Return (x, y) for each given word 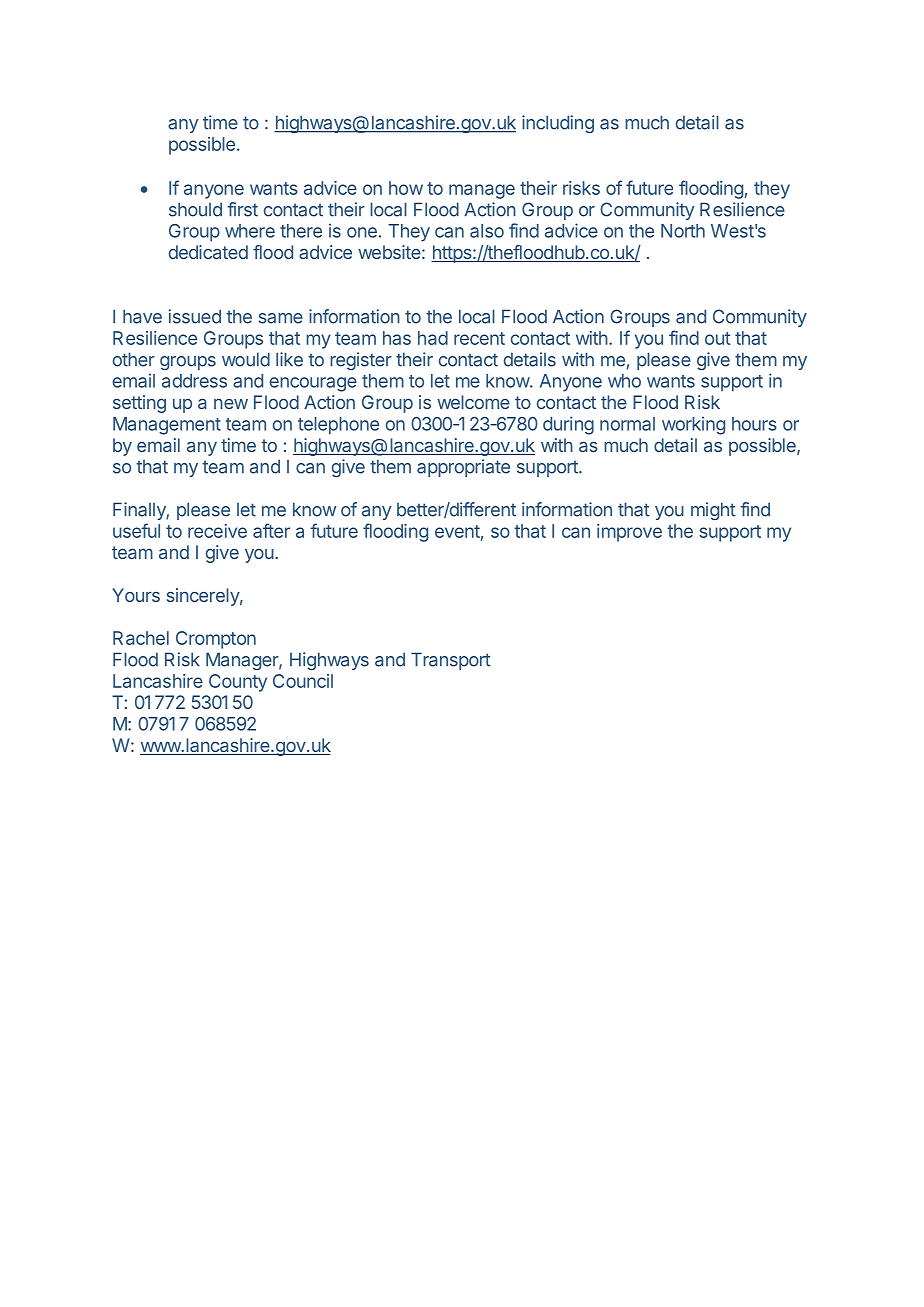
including (558, 124)
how (406, 188)
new (231, 404)
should (195, 209)
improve (629, 533)
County (238, 683)
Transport (451, 661)
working (693, 425)
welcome (473, 402)
